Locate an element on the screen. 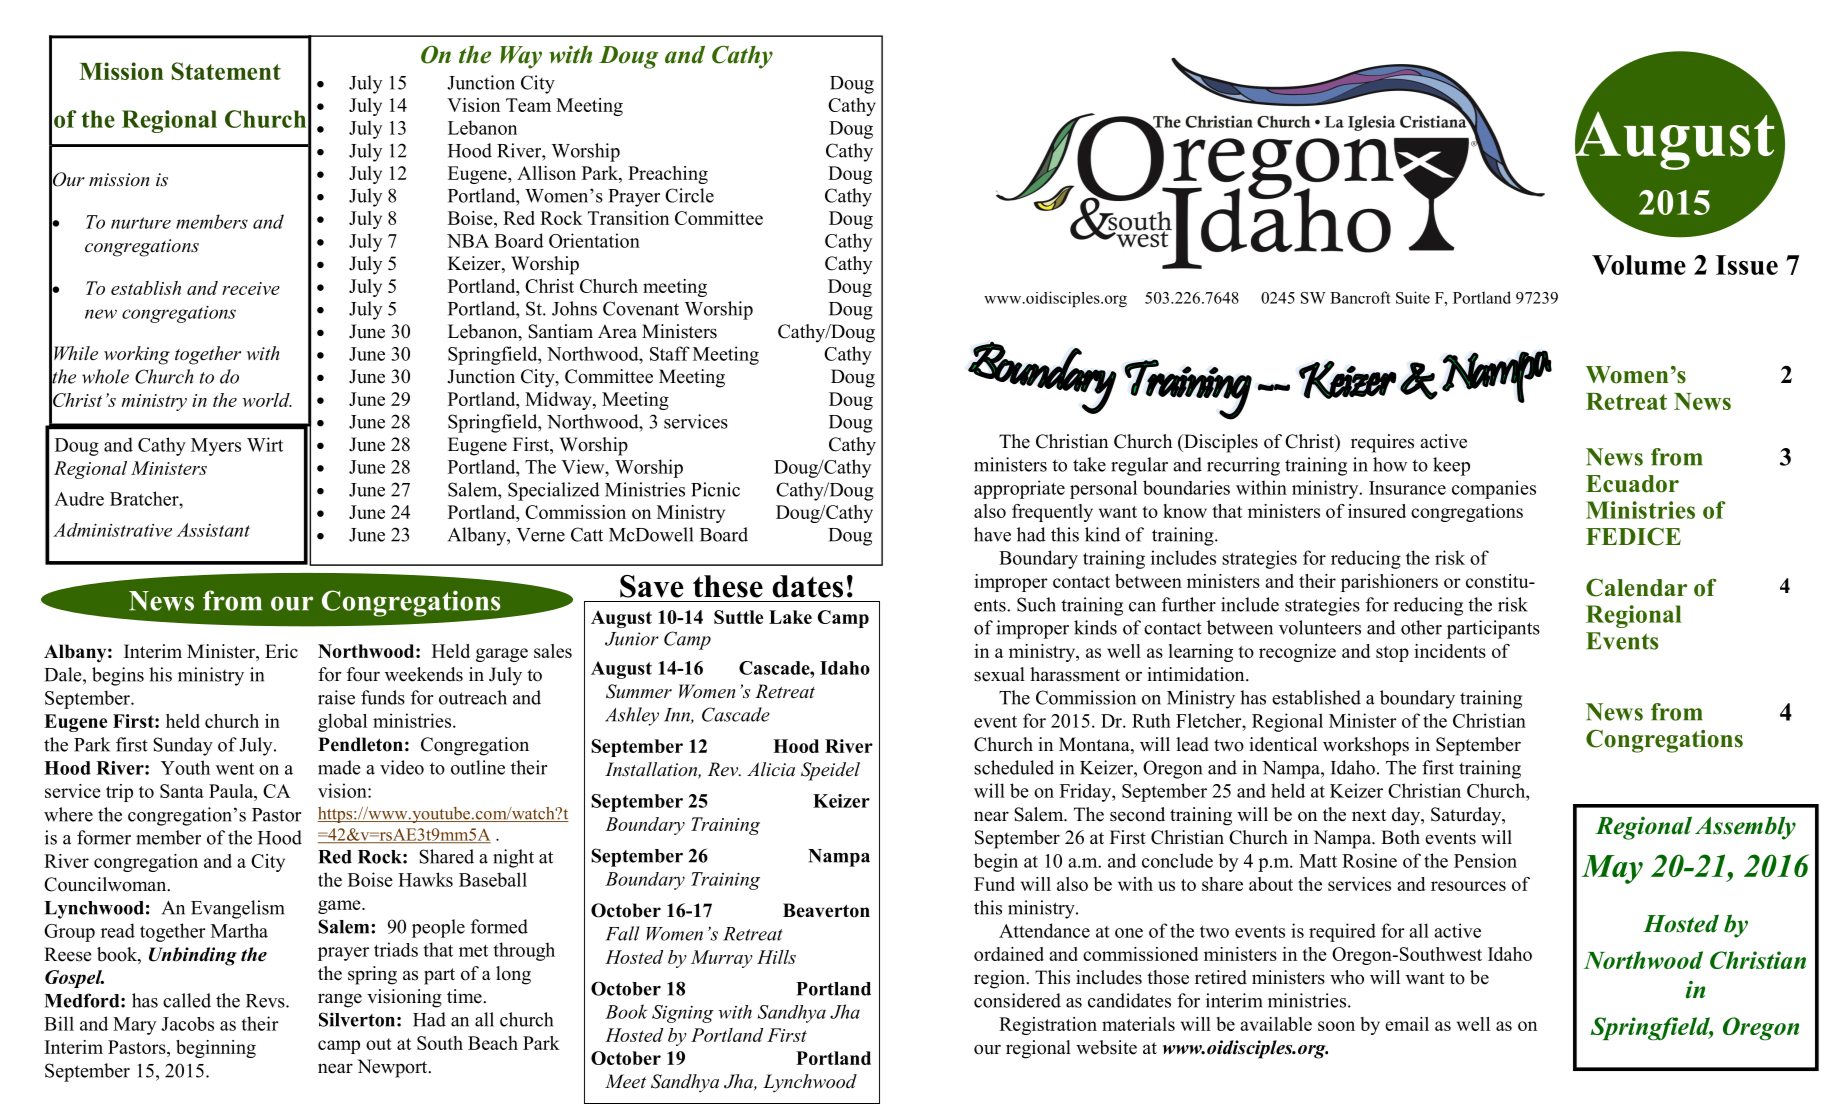  Registration is located at coordinates (1048, 1026).
